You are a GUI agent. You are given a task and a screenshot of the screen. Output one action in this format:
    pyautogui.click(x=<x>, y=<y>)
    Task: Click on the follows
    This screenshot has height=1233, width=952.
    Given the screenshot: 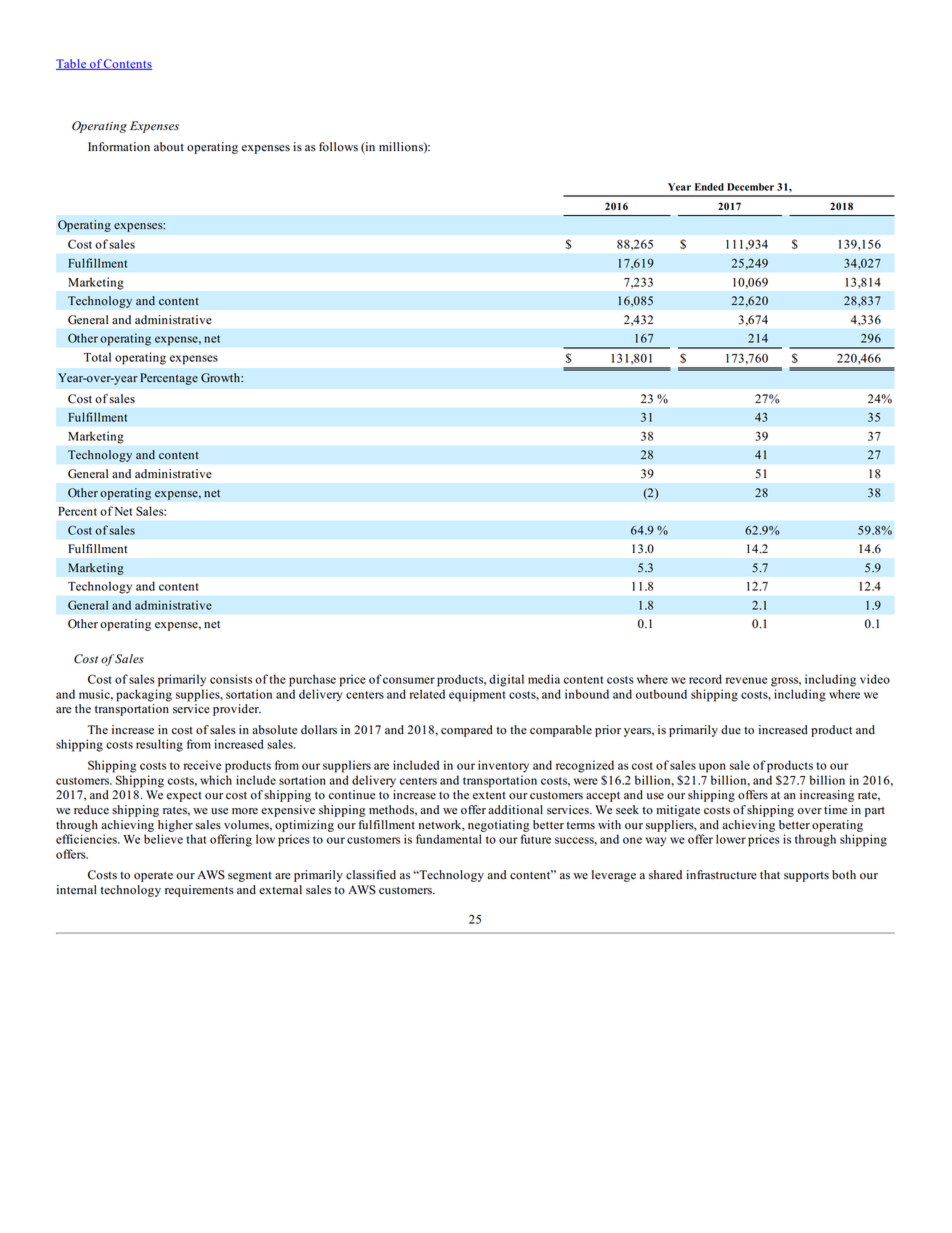 What is the action you would take?
    pyautogui.click(x=338, y=147)
